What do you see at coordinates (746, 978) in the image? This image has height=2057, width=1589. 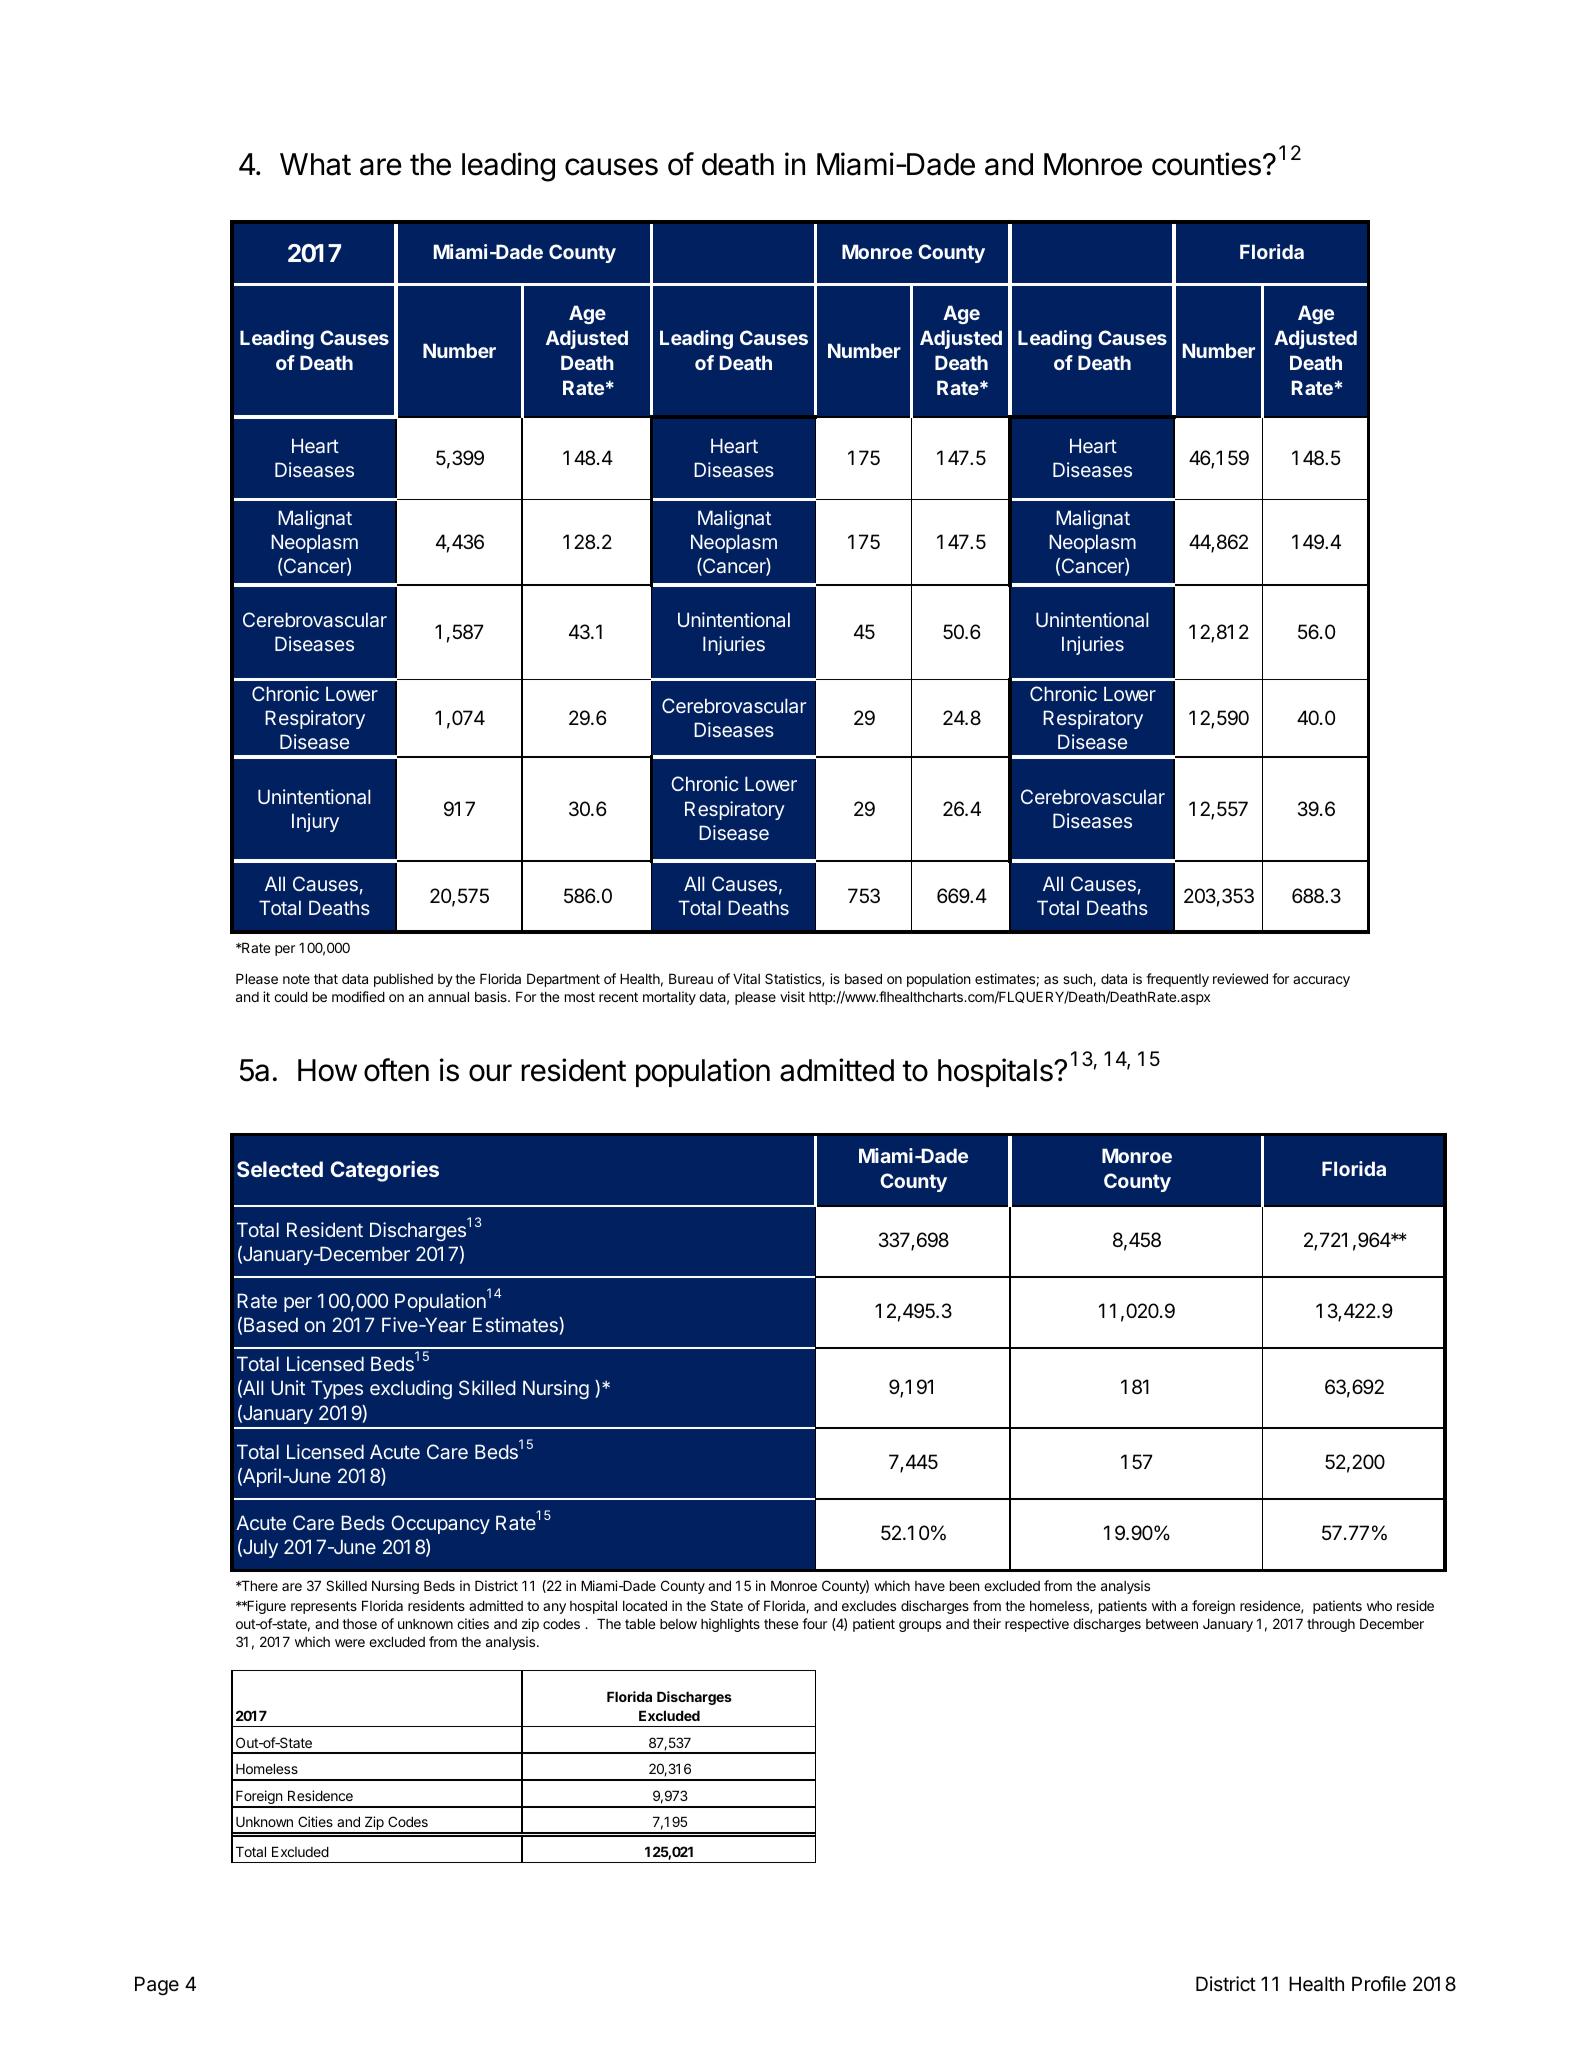 I see `Vital` at bounding box center [746, 978].
